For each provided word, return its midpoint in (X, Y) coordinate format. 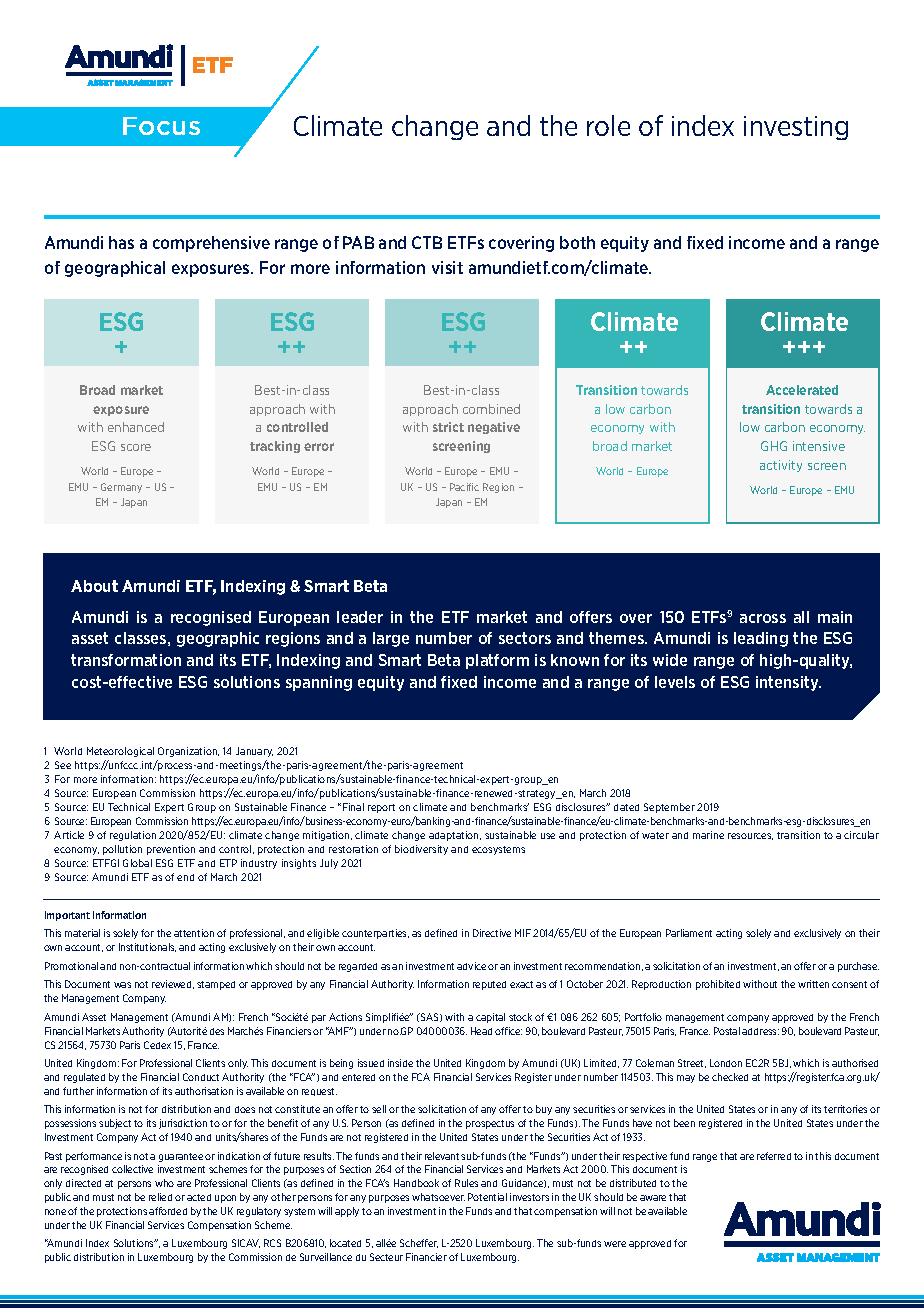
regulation (133, 836)
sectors (525, 638)
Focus (161, 126)
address (760, 1031)
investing (796, 128)
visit (447, 267)
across (763, 618)
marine (708, 835)
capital (490, 1018)
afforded (168, 1211)
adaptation (455, 836)
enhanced (136, 427)
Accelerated (802, 390)
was (122, 985)
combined (491, 409)
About (94, 586)
